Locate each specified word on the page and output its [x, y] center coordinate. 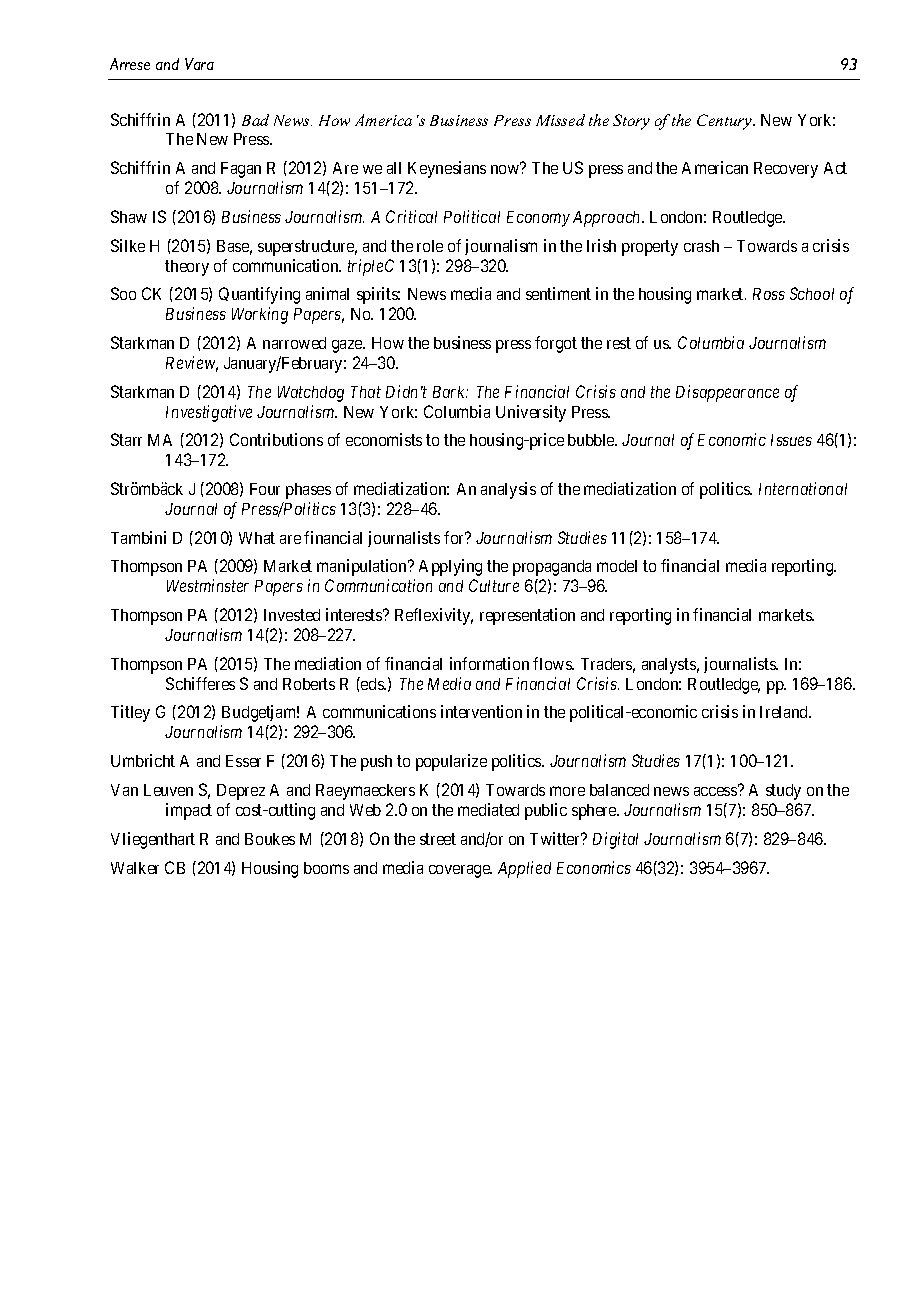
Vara [199, 64]
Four [265, 489]
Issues [791, 440]
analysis [508, 490]
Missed [560, 120]
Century [725, 122]
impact [189, 811]
